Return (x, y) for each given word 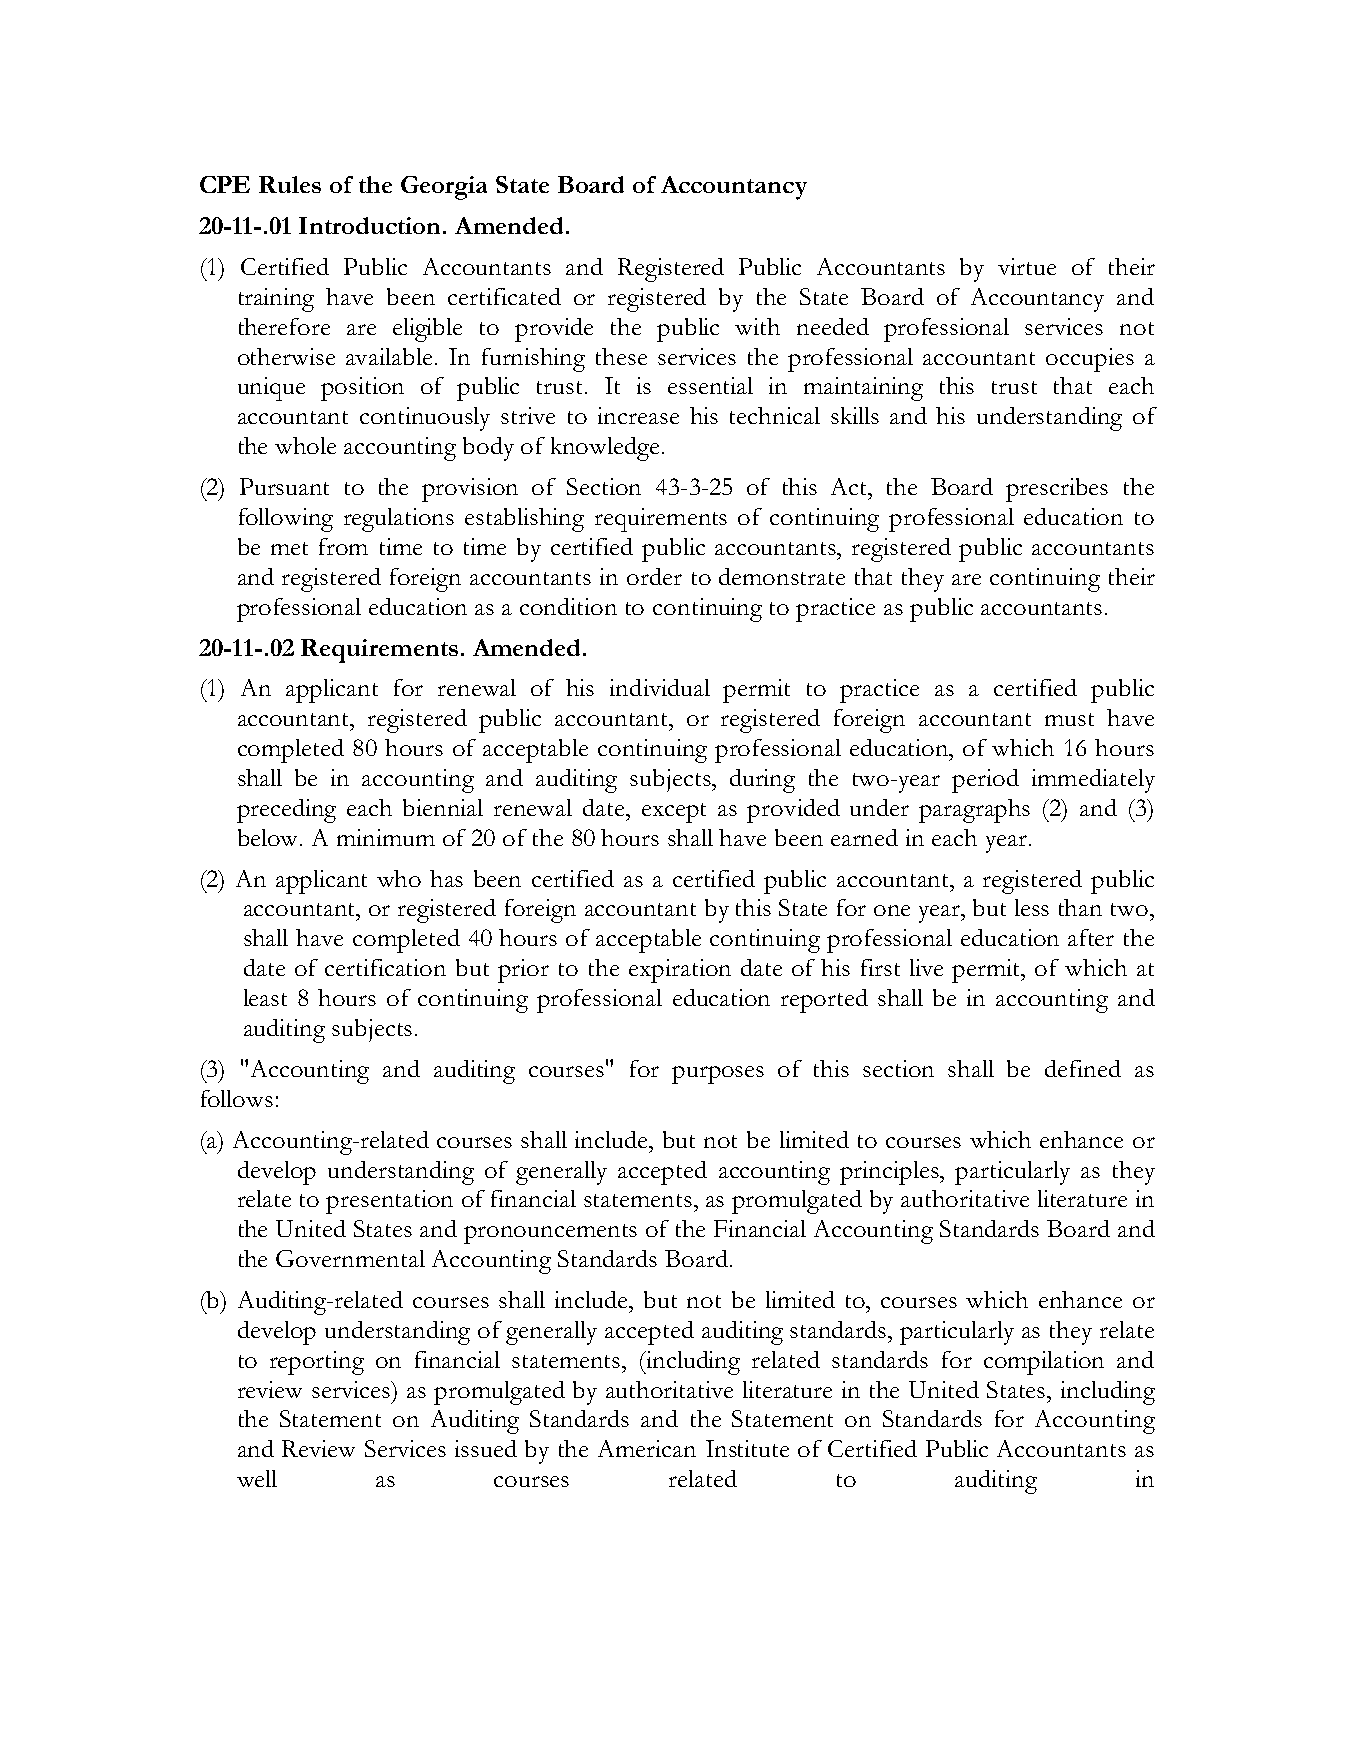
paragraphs (974, 811)
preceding (286, 811)
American (647, 1448)
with (757, 326)
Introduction (371, 225)
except (674, 813)
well (257, 1478)
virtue (1027, 266)
